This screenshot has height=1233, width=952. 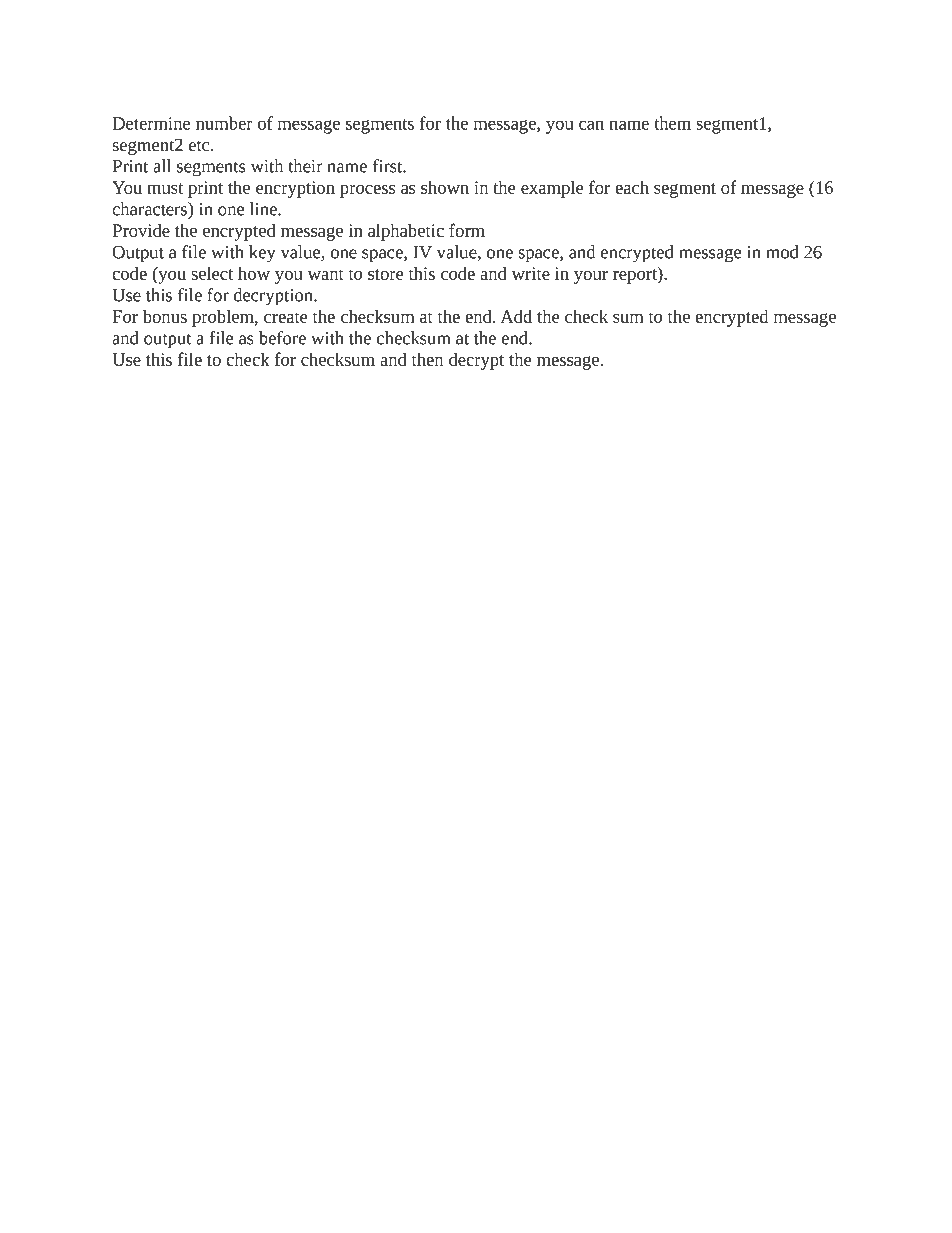 I want to click on them, so click(x=672, y=123).
